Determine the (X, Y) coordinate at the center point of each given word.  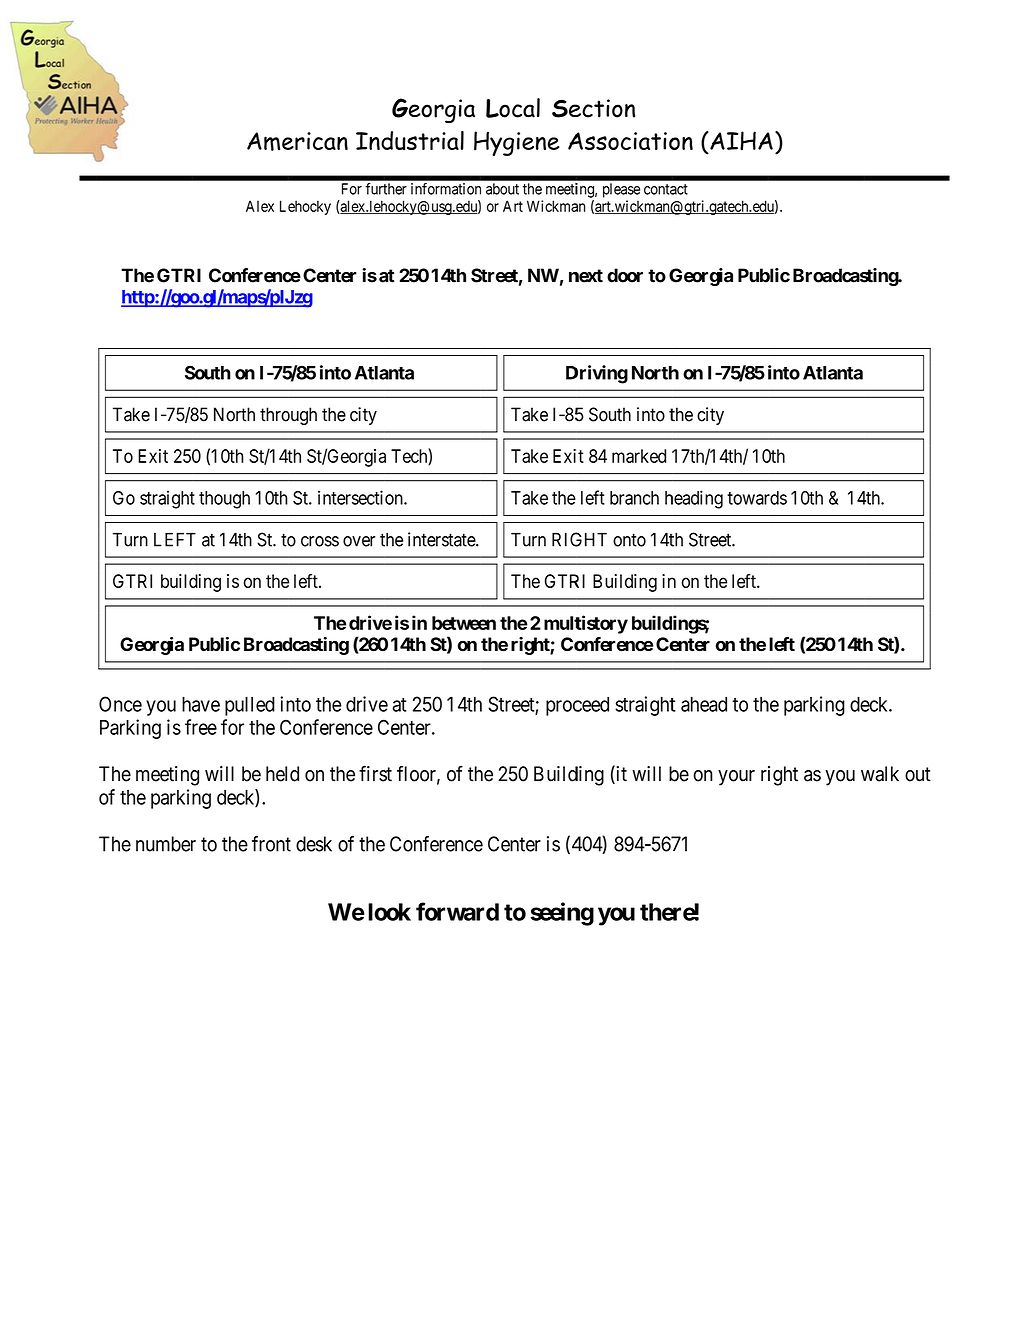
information (446, 189)
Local (513, 108)
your (736, 778)
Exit (153, 456)
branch (634, 498)
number (166, 844)
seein (555, 911)
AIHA (740, 141)
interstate (442, 539)
